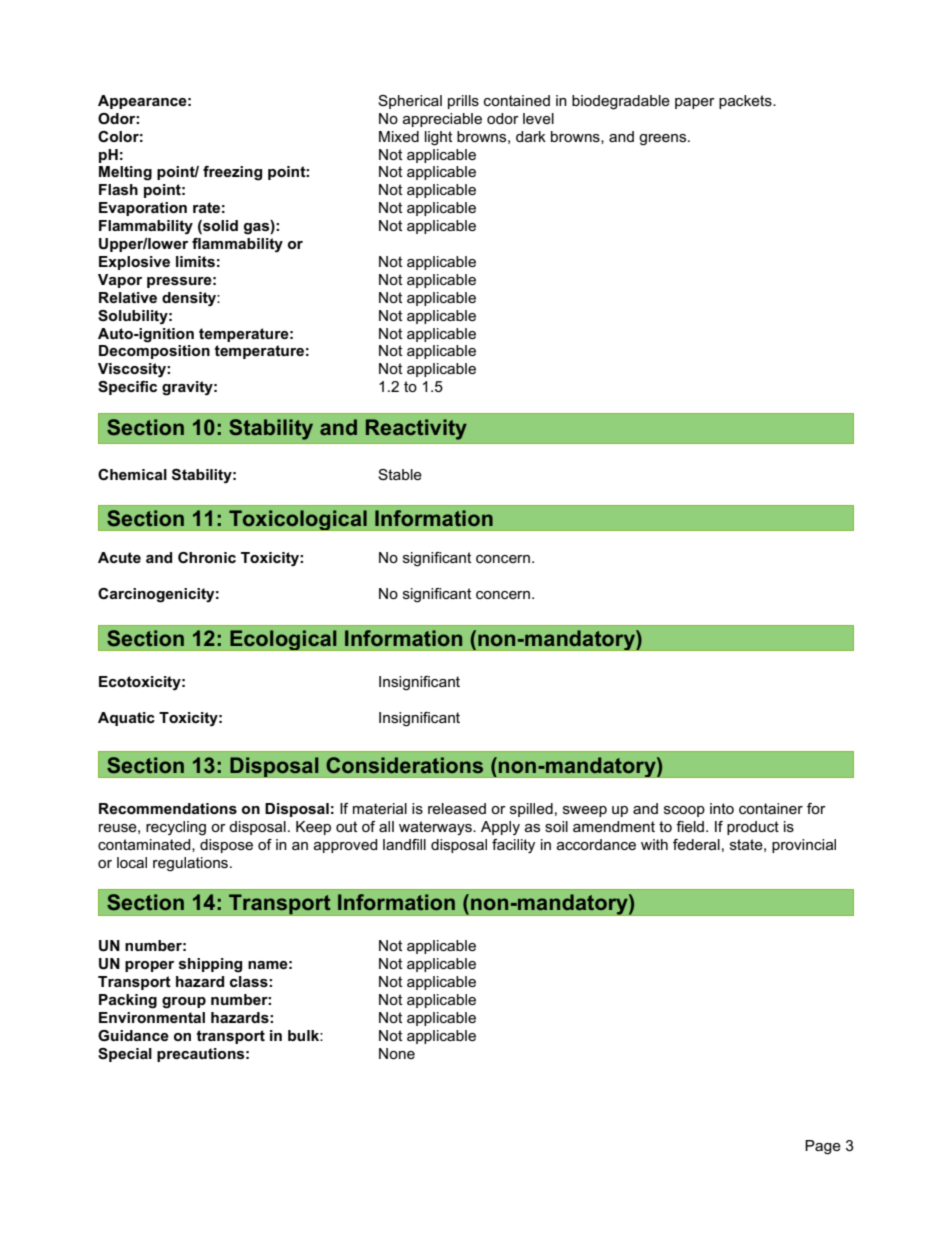 This image has height=1233, width=952. Describe the element at coordinates (125, 1055) in the image. I see `Special` at that location.
